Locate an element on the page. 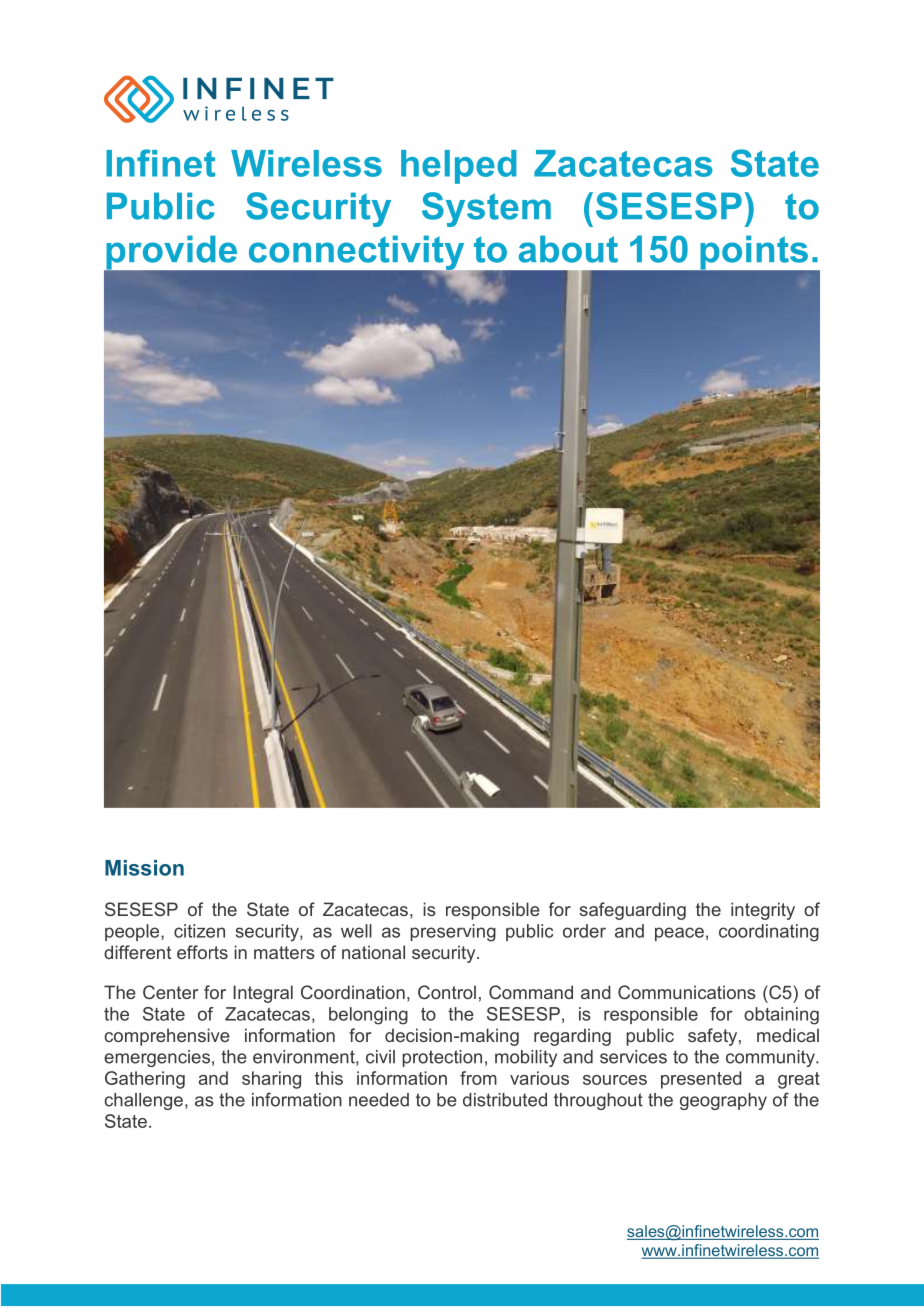 This image has width=924, height=1308. preserving is located at coordinates (453, 933).
